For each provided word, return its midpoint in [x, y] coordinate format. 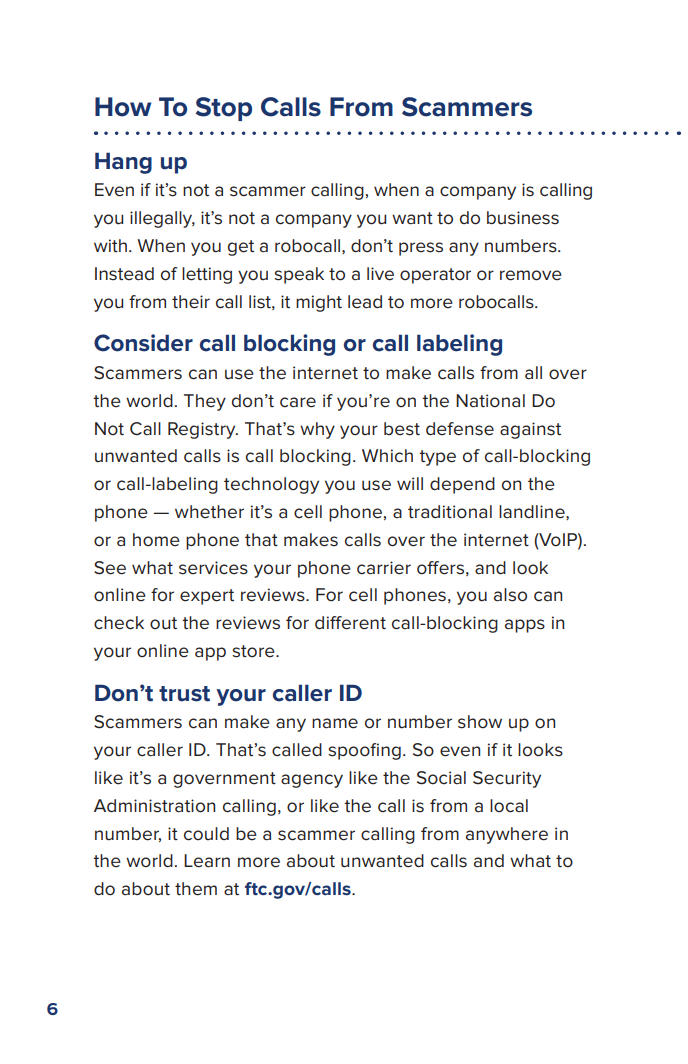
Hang [123, 163]
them [196, 889]
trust [184, 694]
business [523, 218]
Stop [224, 109]
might [319, 303]
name [335, 723]
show [480, 722]
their [191, 302]
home [156, 540]
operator [435, 276]
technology [271, 485]
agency [312, 781]
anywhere [507, 835]
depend [462, 485]
